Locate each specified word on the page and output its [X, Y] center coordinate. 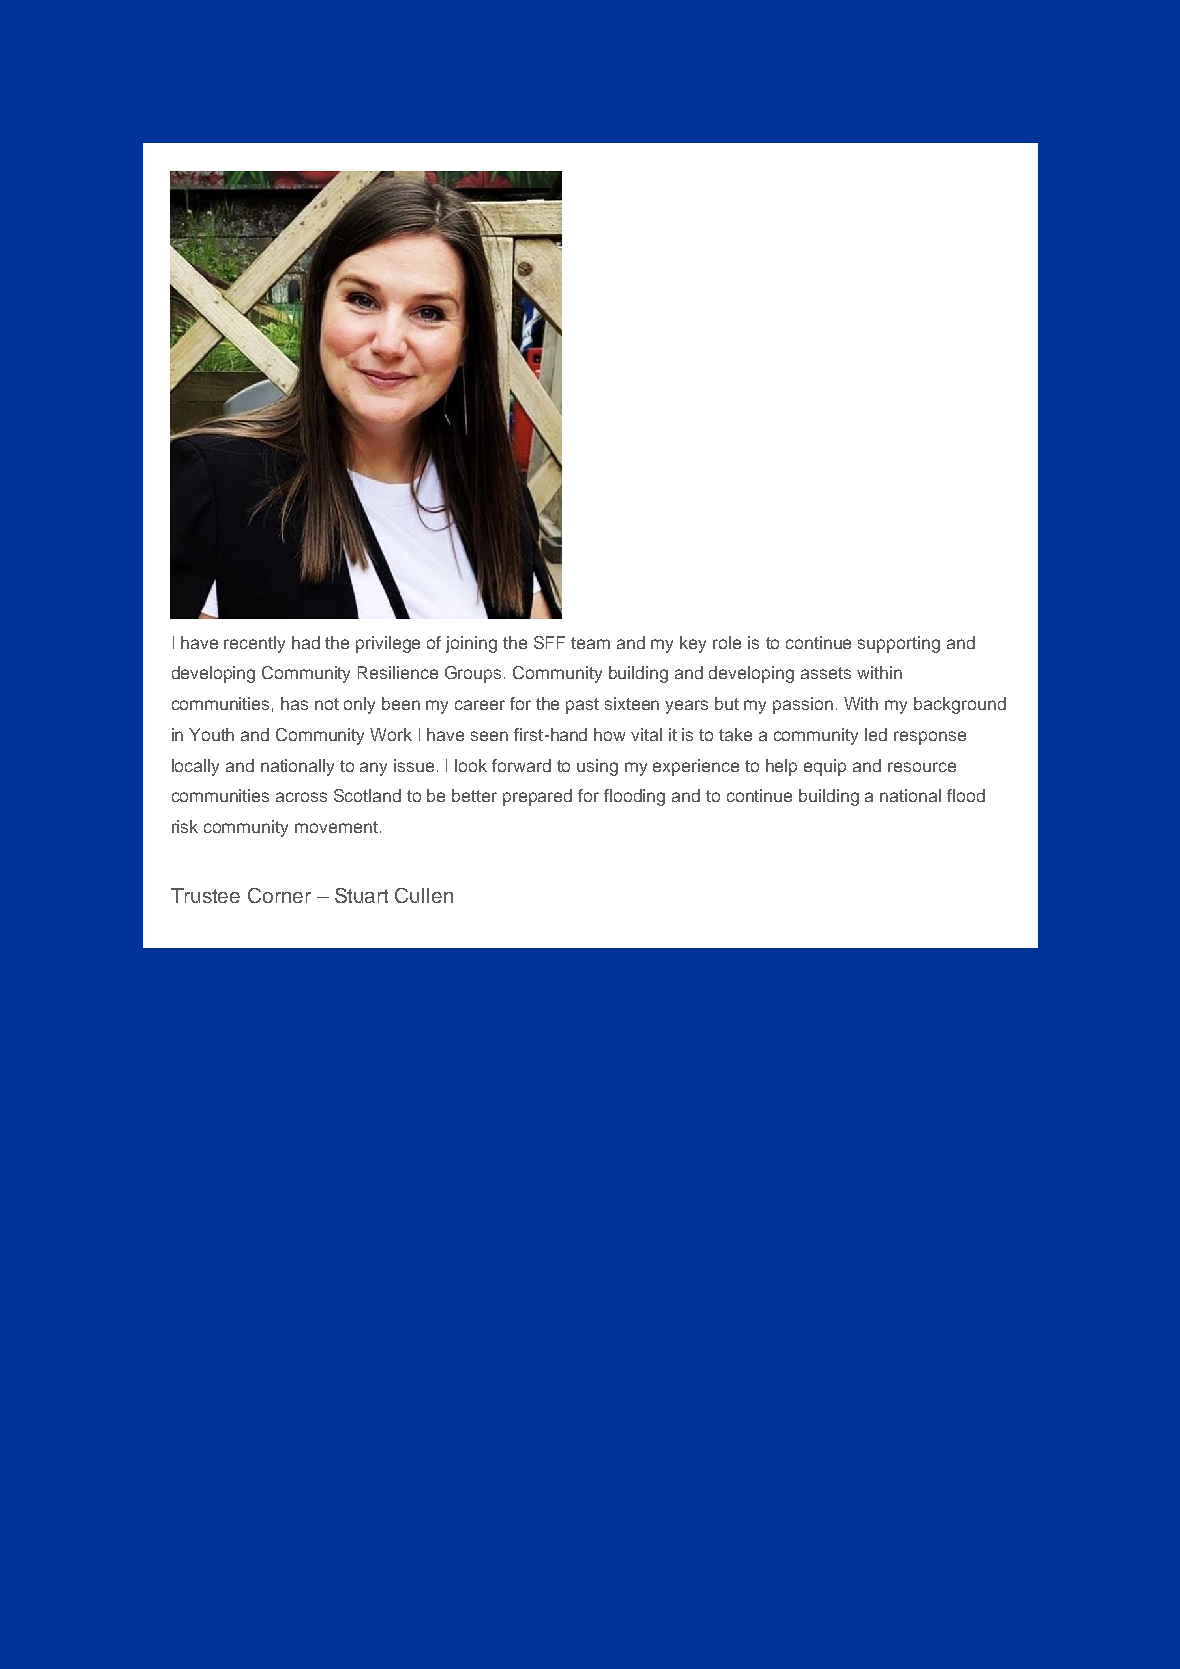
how [609, 734]
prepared [537, 797]
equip [825, 767]
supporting [899, 644]
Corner [279, 895]
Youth [211, 734]
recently [254, 644]
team [590, 643]
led [876, 734]
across [301, 797]
